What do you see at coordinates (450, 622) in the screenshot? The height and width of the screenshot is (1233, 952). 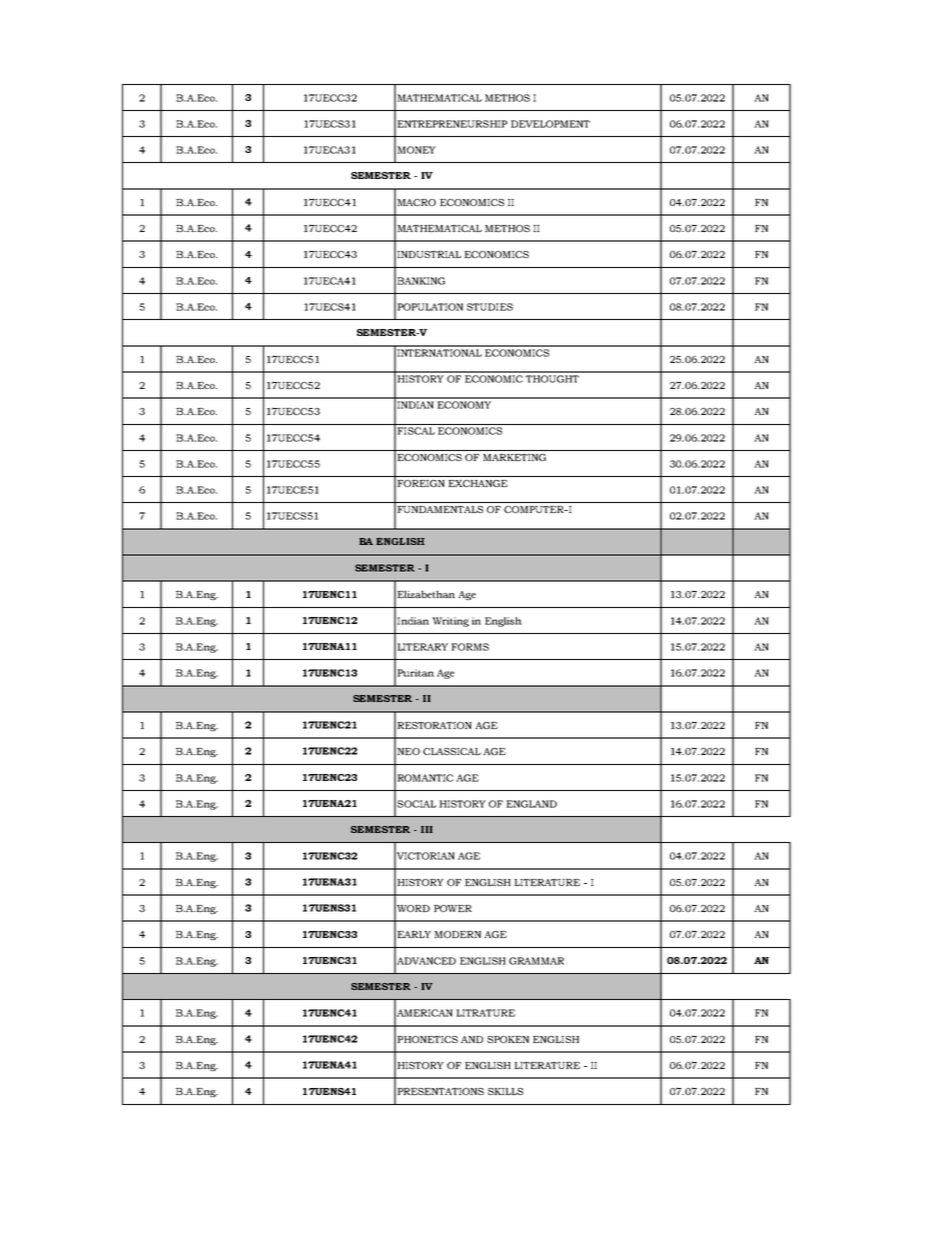 I see `Writing` at bounding box center [450, 622].
